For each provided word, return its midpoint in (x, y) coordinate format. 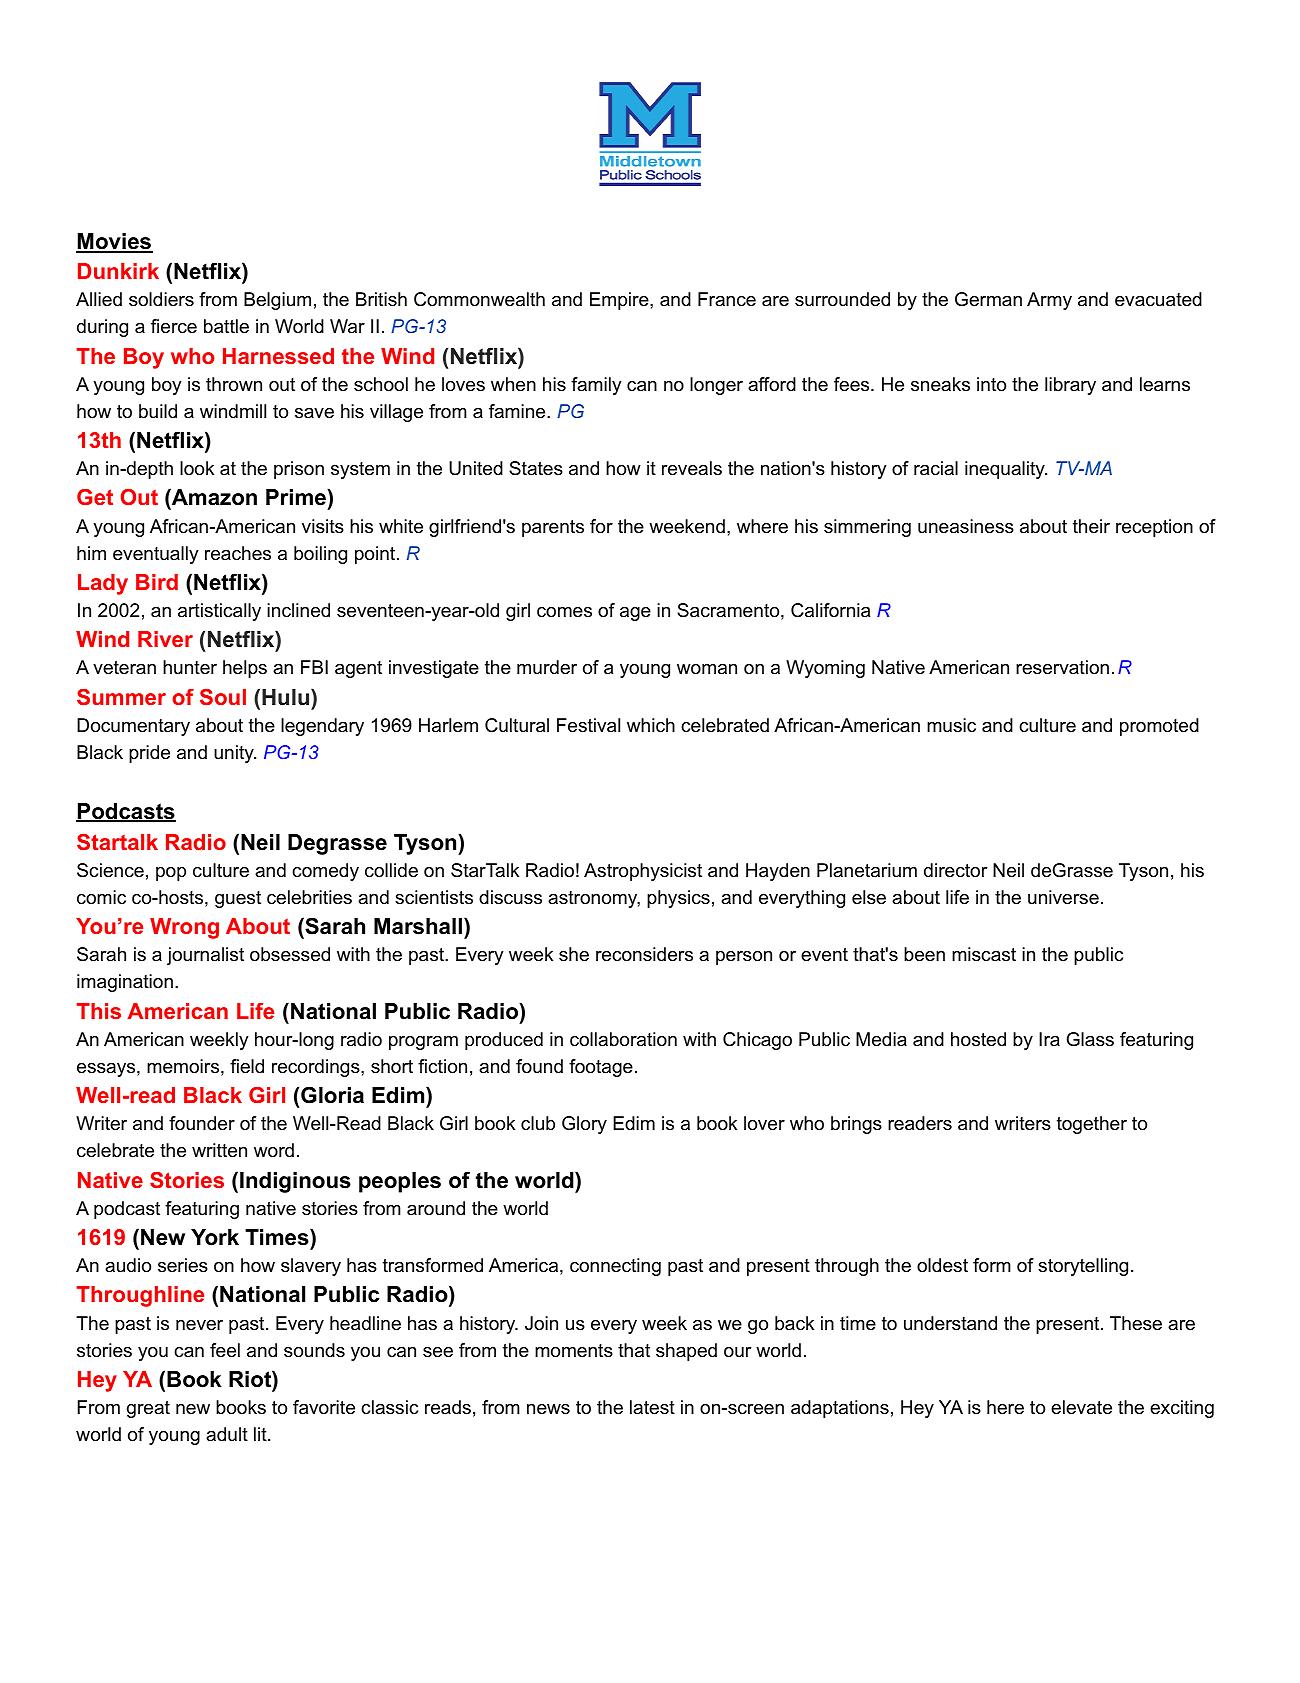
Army (1049, 301)
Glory (584, 1125)
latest (652, 1407)
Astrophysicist (643, 872)
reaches (238, 553)
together (1092, 1125)
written (219, 1150)
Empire (619, 301)
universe (1063, 897)
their (1091, 526)
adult (227, 1434)
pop (171, 874)
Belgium (277, 301)
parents (553, 528)
